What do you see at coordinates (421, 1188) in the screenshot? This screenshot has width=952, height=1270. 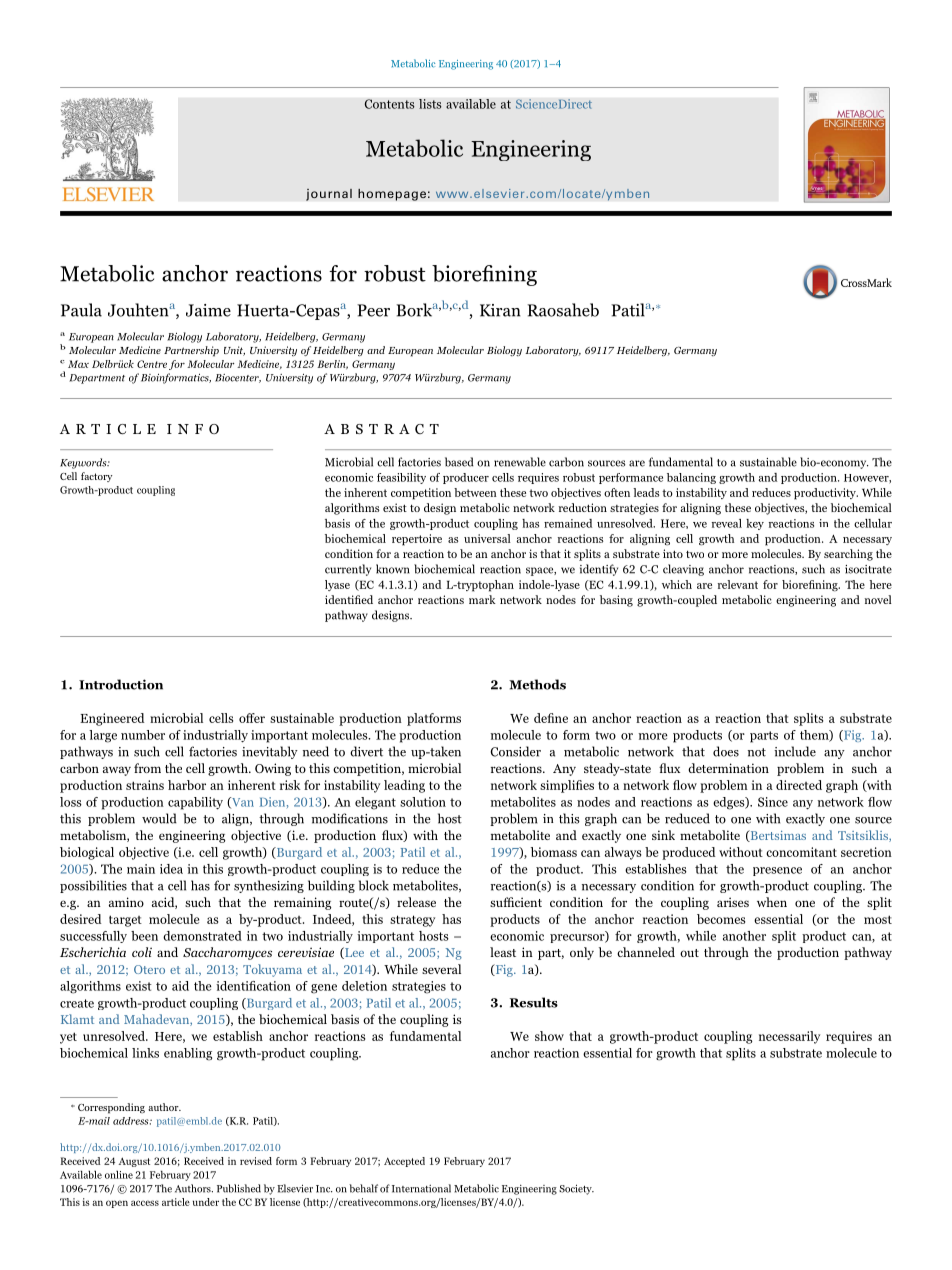 I see `International` at bounding box center [421, 1188].
